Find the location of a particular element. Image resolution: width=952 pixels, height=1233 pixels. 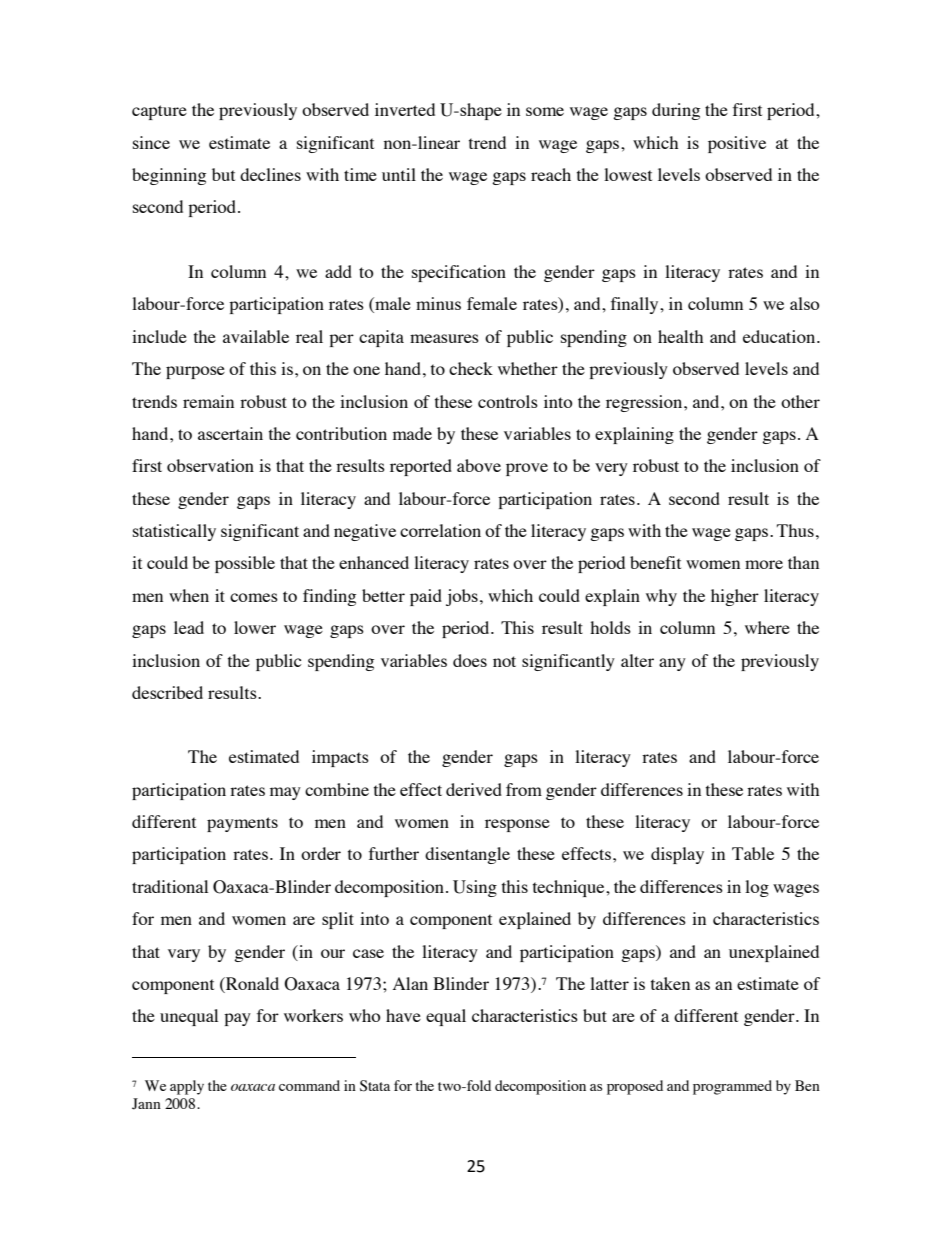

declines is located at coordinates (270, 174).
